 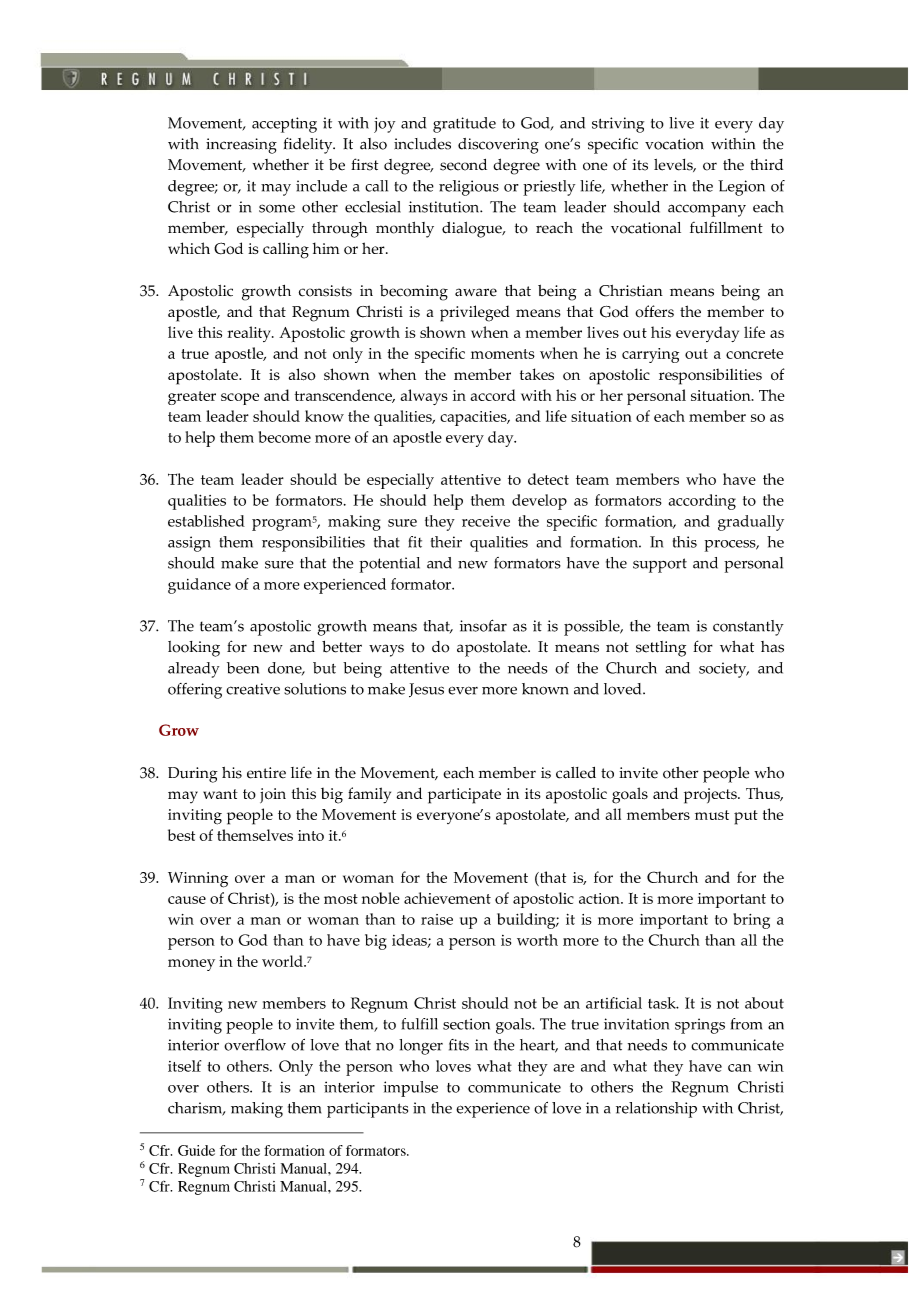 What do you see at coordinates (751, 921) in the screenshot?
I see `bring` at bounding box center [751, 921].
